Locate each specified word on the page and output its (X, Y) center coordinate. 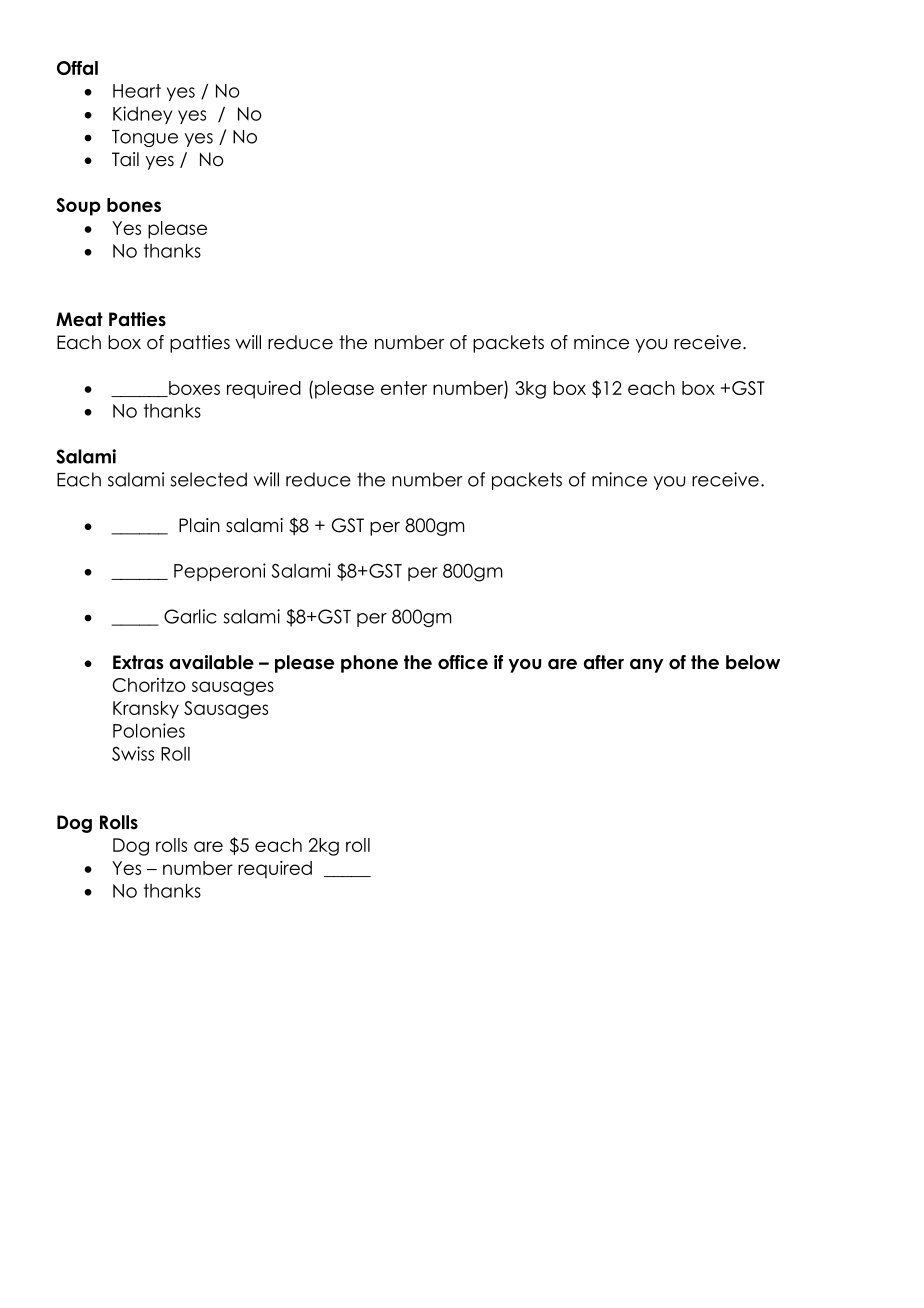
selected (209, 479)
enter (404, 388)
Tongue (145, 138)
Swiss (133, 753)
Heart (137, 91)
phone (369, 664)
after (604, 662)
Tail (125, 159)
